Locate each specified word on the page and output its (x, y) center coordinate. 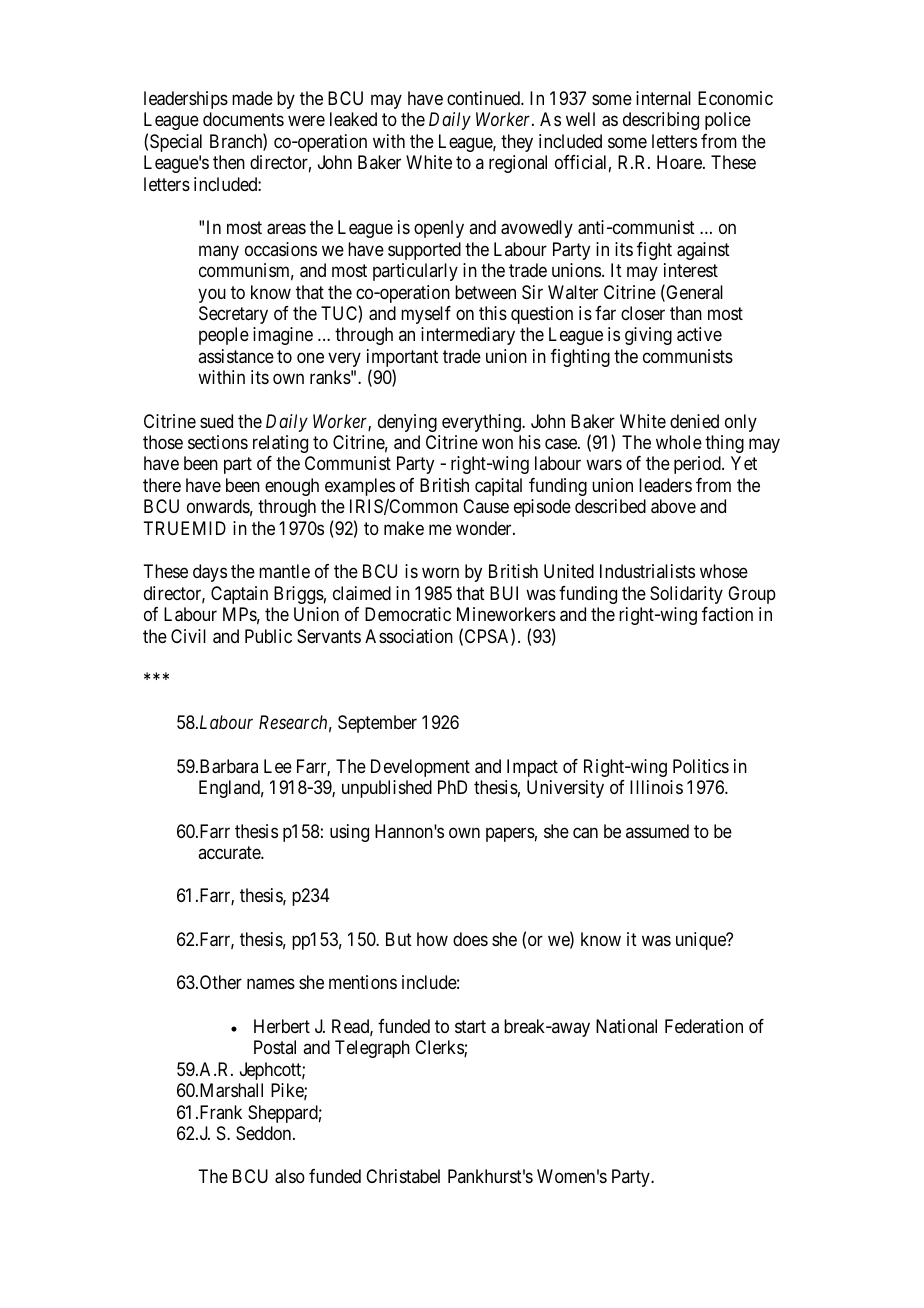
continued (484, 98)
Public (268, 636)
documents (243, 119)
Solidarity (686, 595)
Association (409, 636)
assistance (236, 356)
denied (694, 421)
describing (661, 121)
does (470, 939)
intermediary (468, 336)
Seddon (265, 1133)
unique (702, 941)
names (271, 984)
